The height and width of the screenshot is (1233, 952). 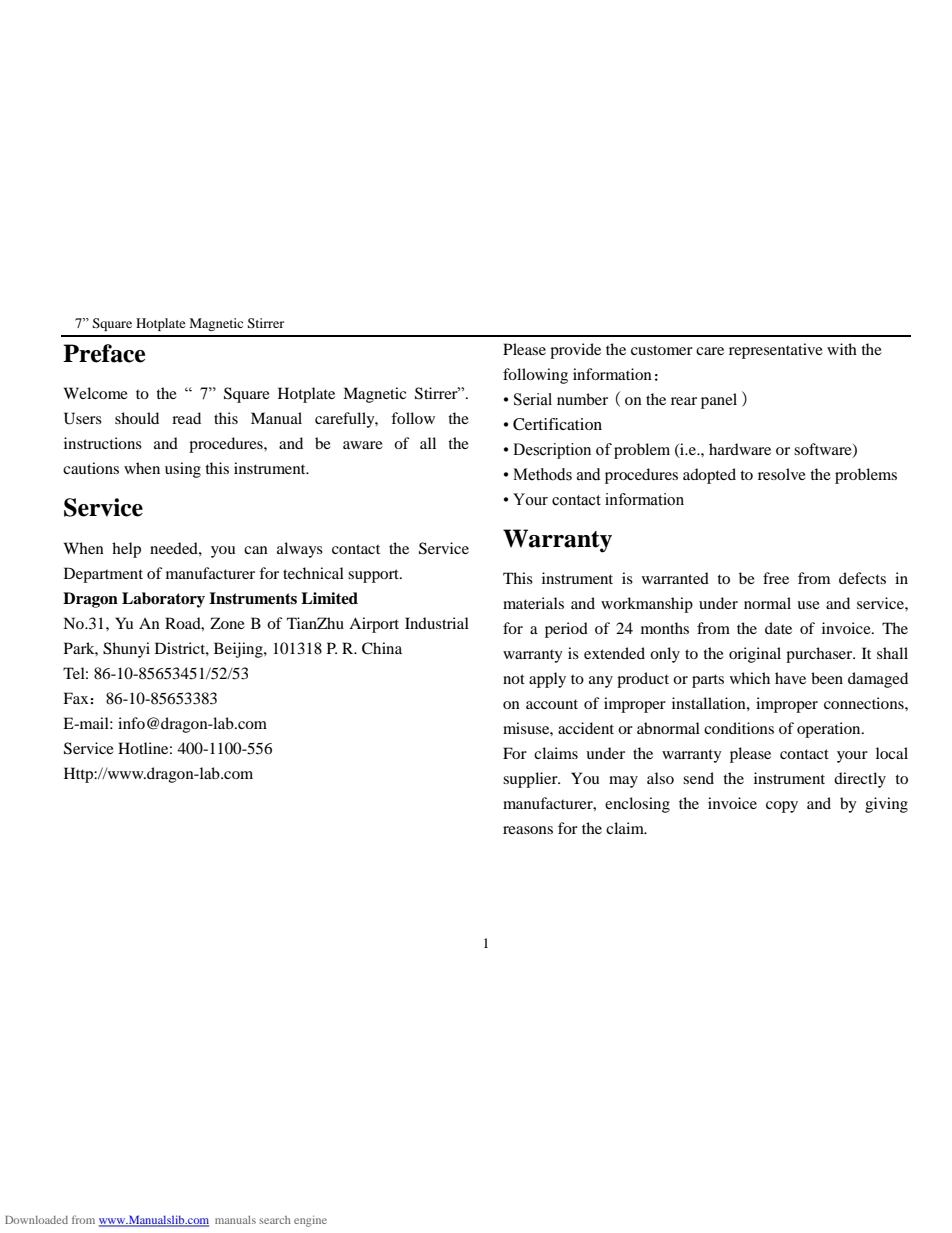 I want to click on representative, so click(x=776, y=351).
